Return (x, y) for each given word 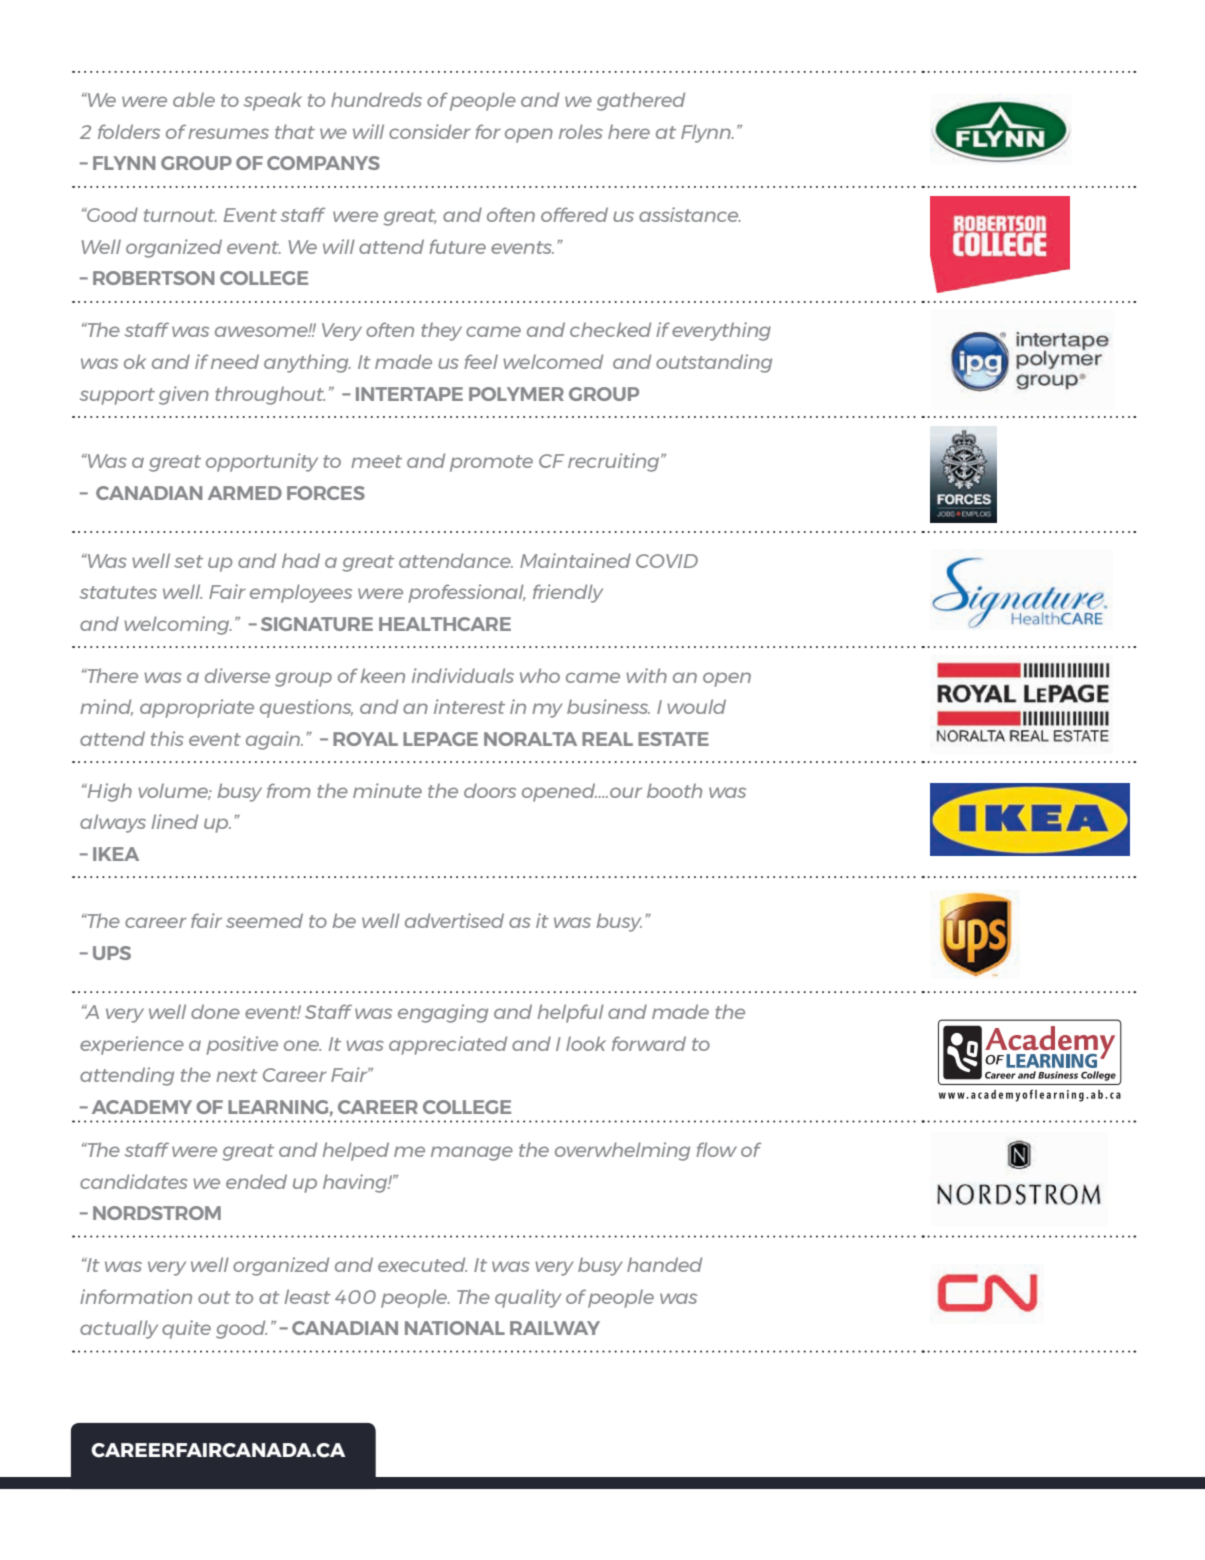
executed (422, 1264)
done (215, 1011)
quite (186, 1329)
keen (382, 675)
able (194, 99)
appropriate (197, 708)
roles (581, 131)
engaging (443, 1013)
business (608, 706)
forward (649, 1043)
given (184, 395)
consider (430, 131)
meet (376, 461)
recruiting (615, 462)
